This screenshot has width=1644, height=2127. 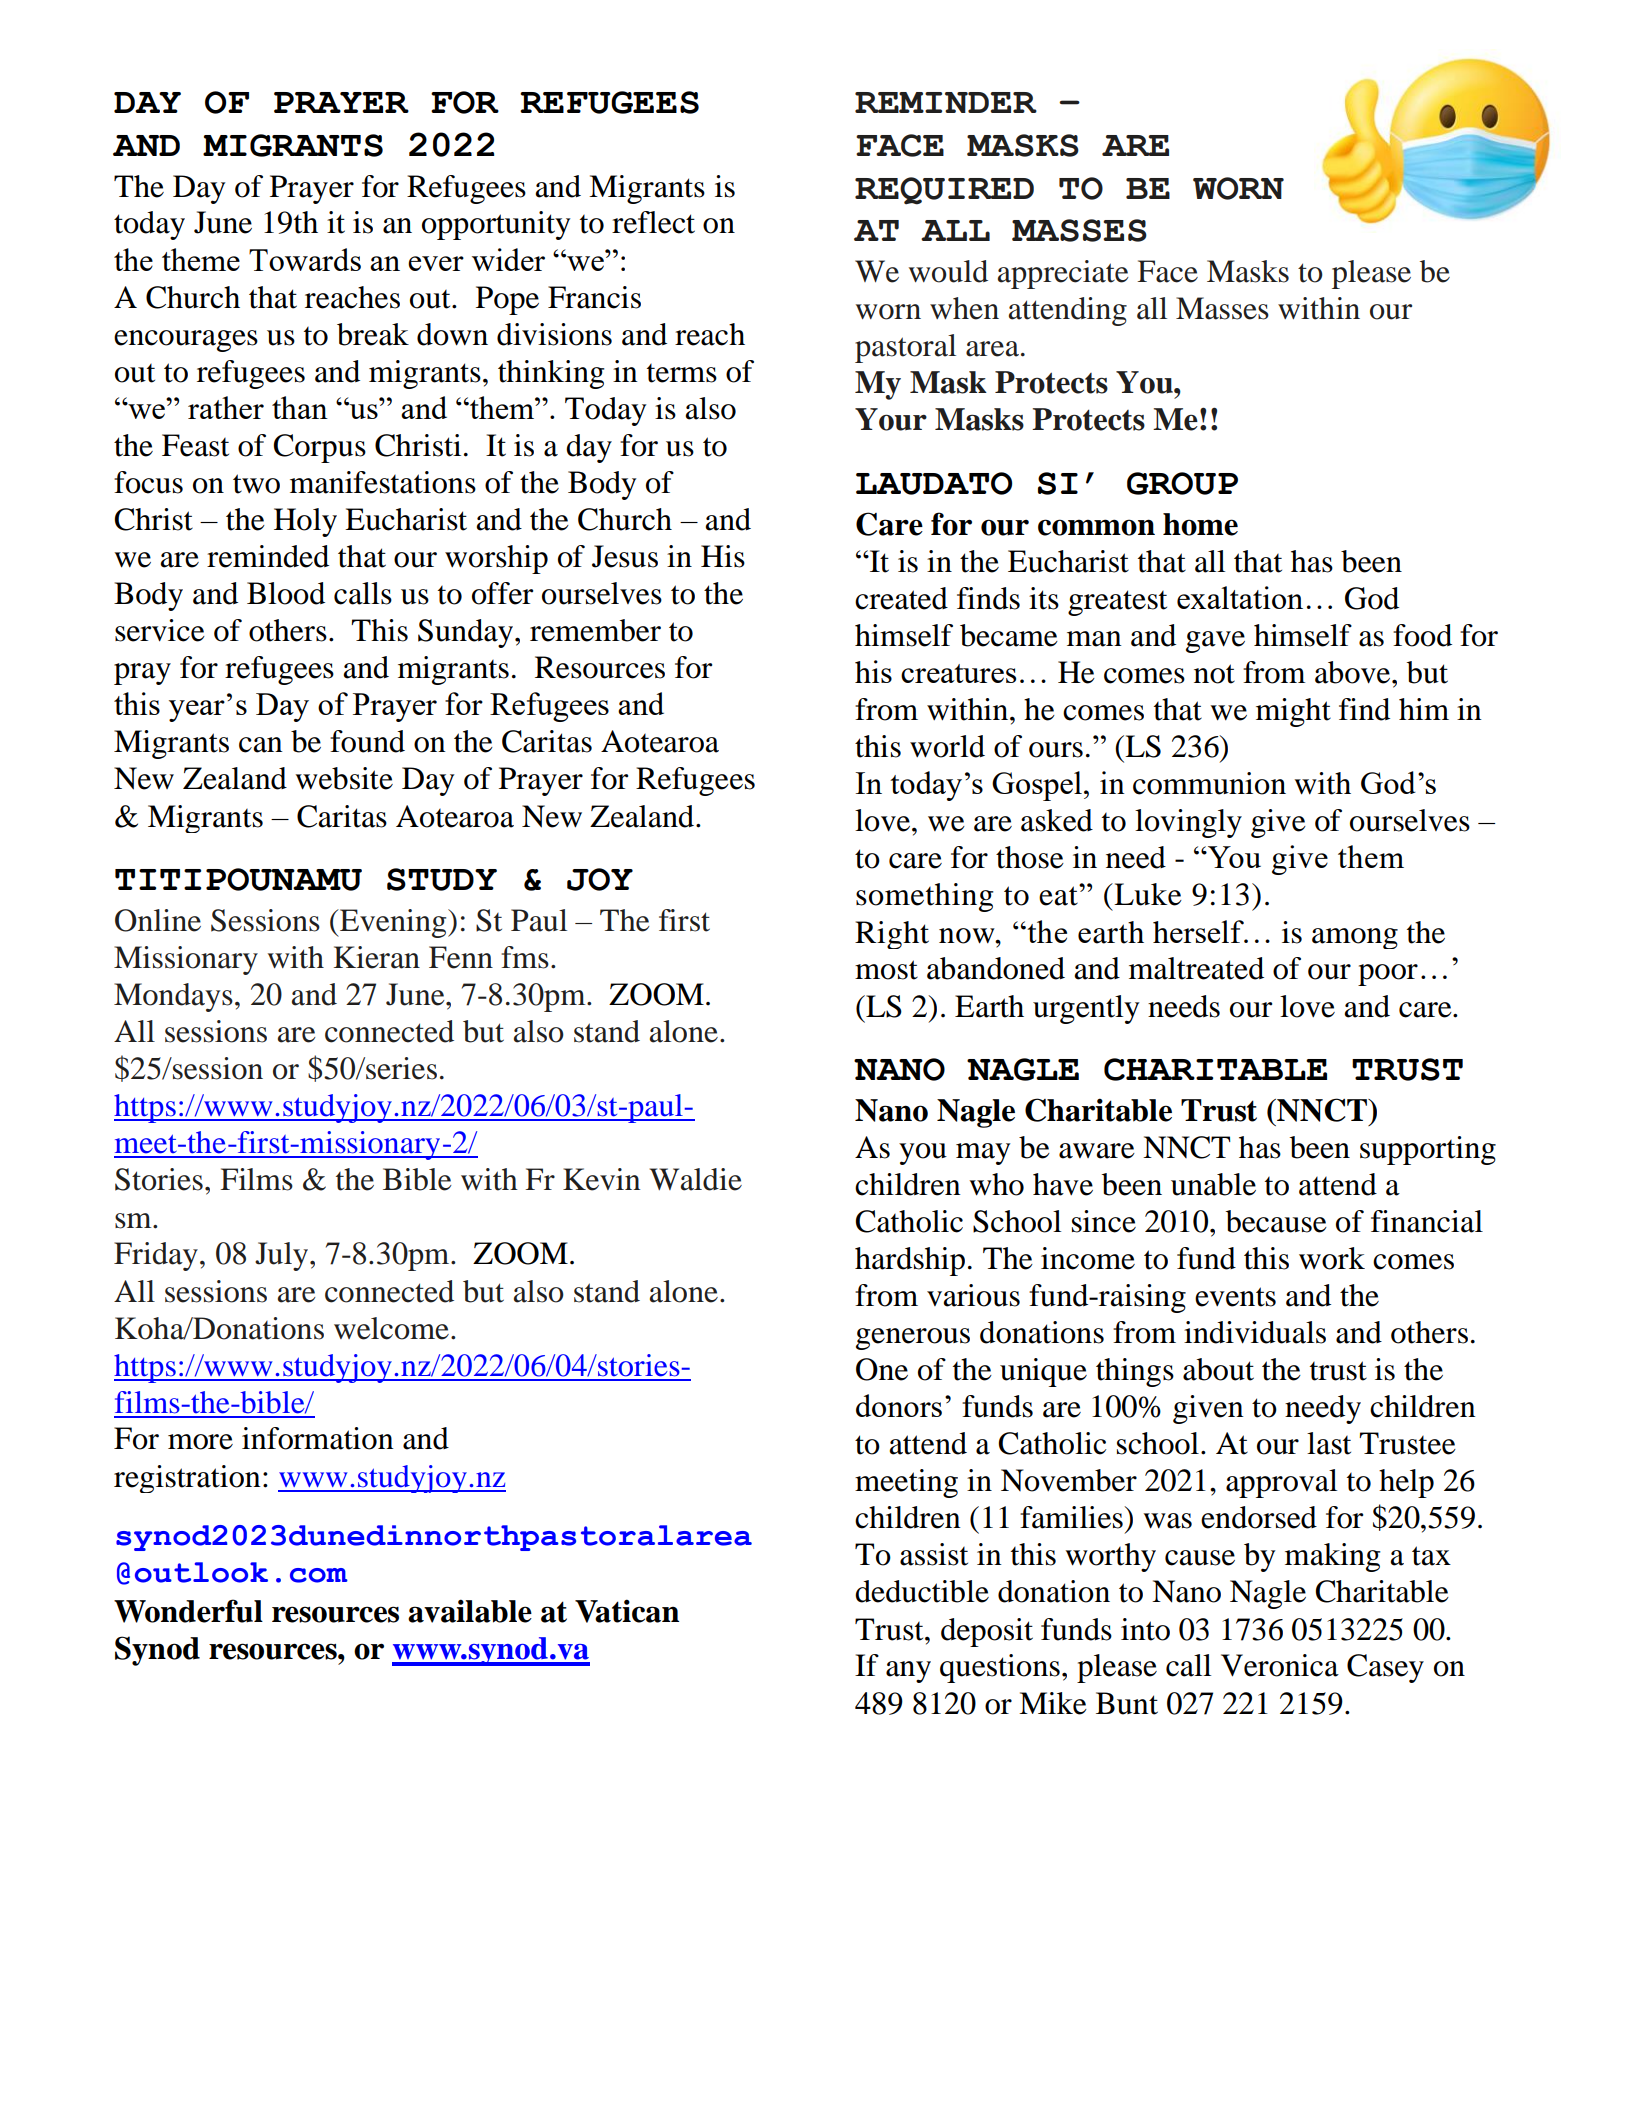 What do you see at coordinates (908, 1672) in the screenshot?
I see `any` at bounding box center [908, 1672].
